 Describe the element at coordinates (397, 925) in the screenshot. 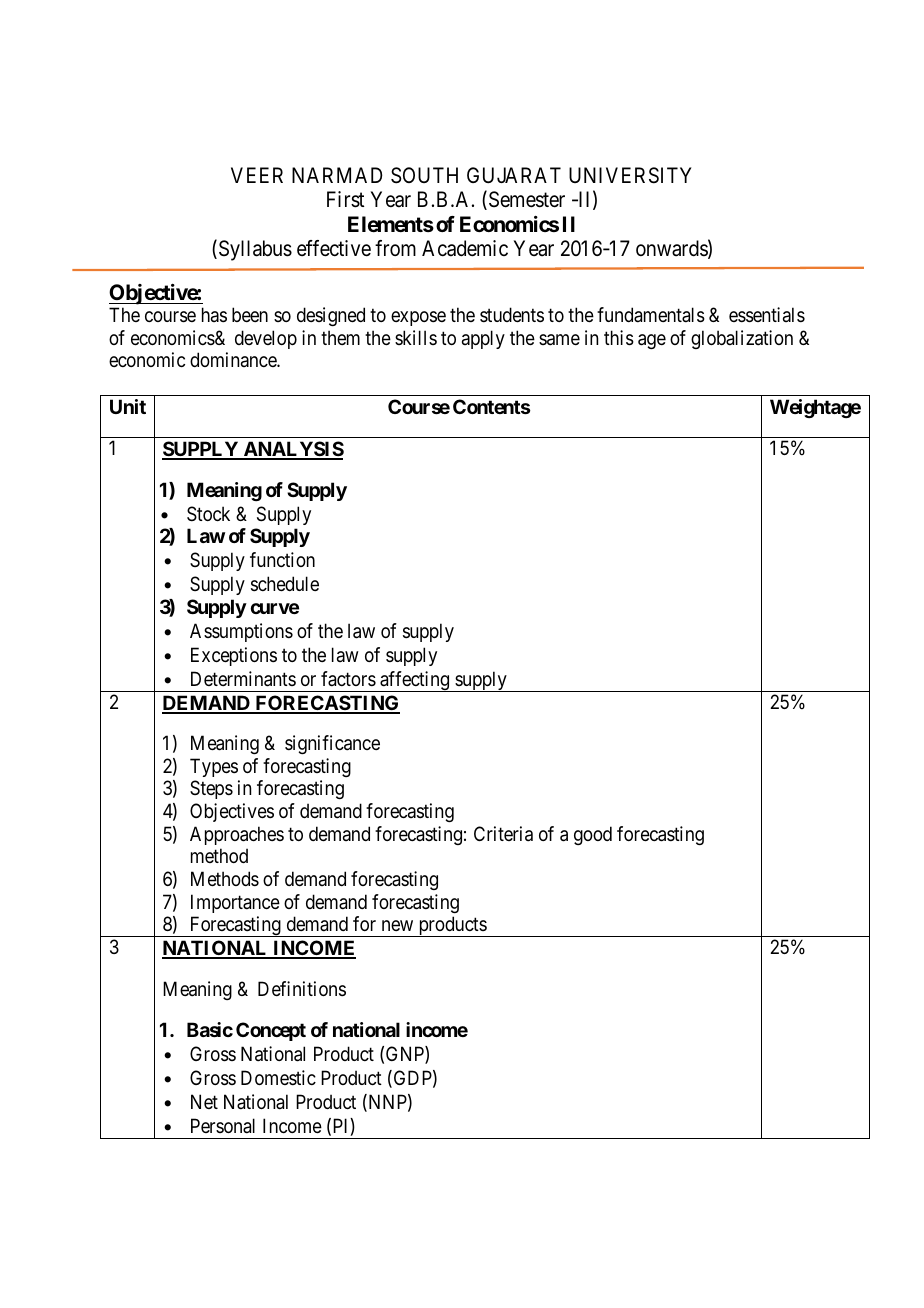

I see `new` at that location.
